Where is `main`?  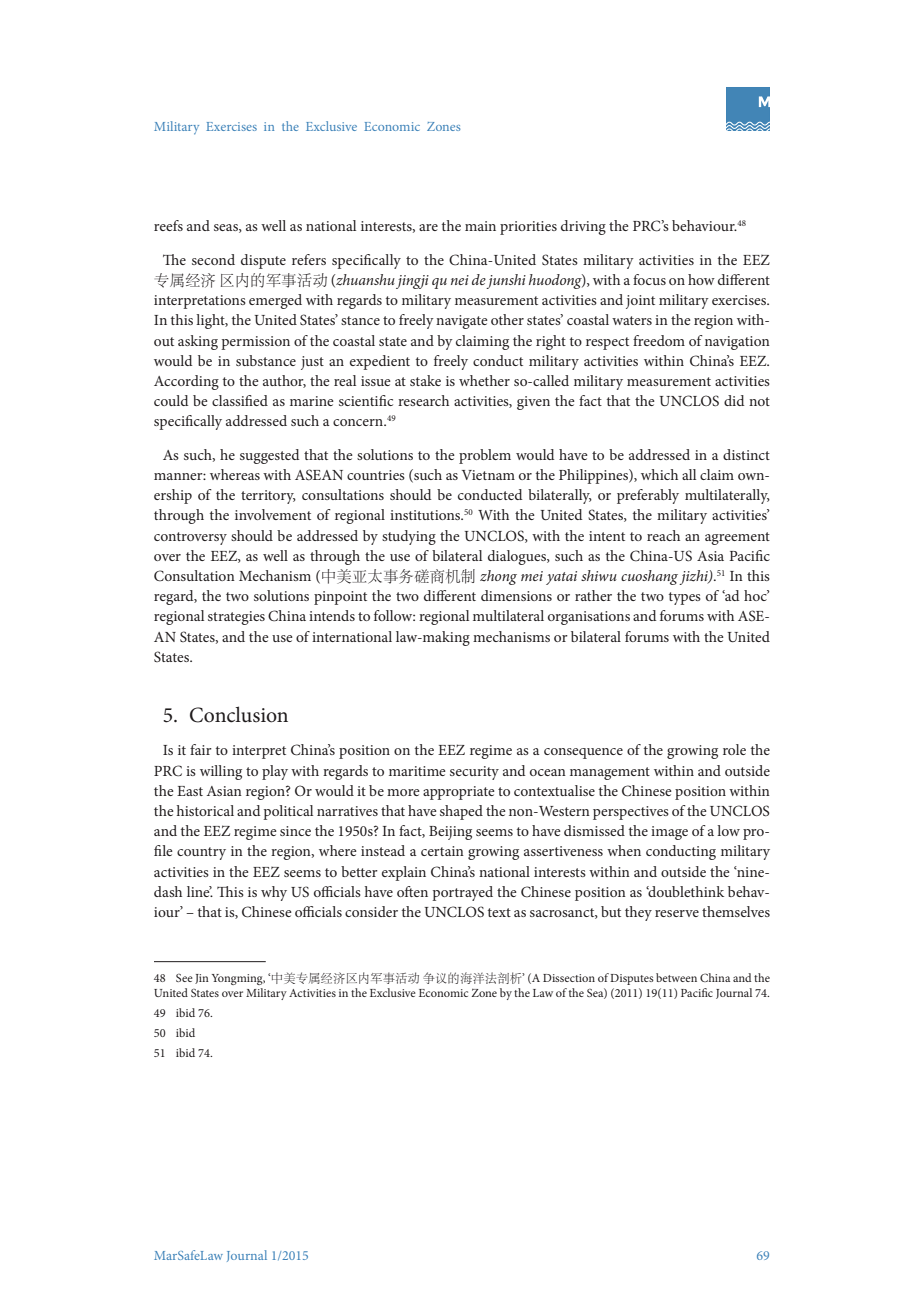 main is located at coordinates (480, 226).
